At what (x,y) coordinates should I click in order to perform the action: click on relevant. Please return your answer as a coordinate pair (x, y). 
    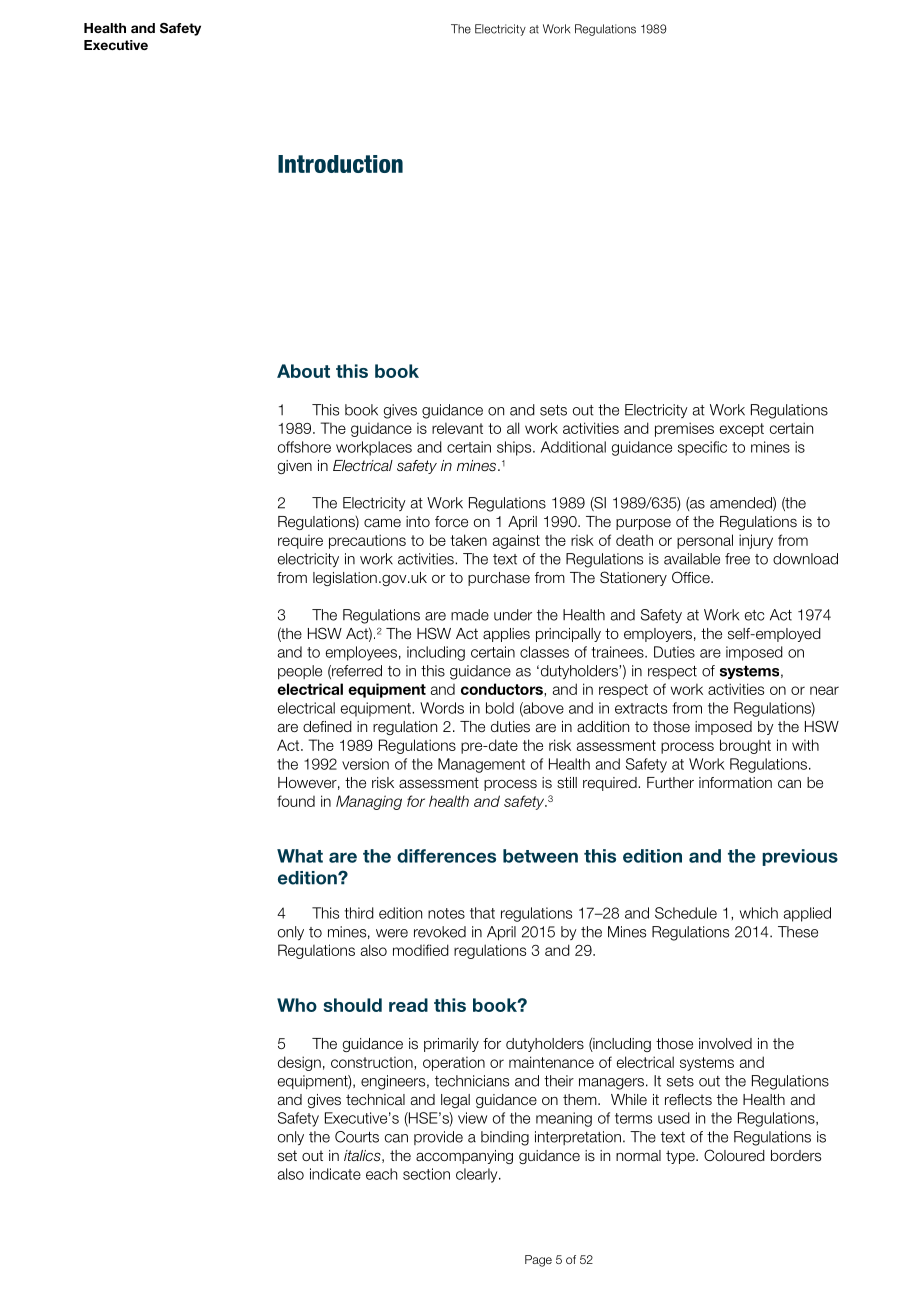
    Looking at the image, I should click on (457, 428).
